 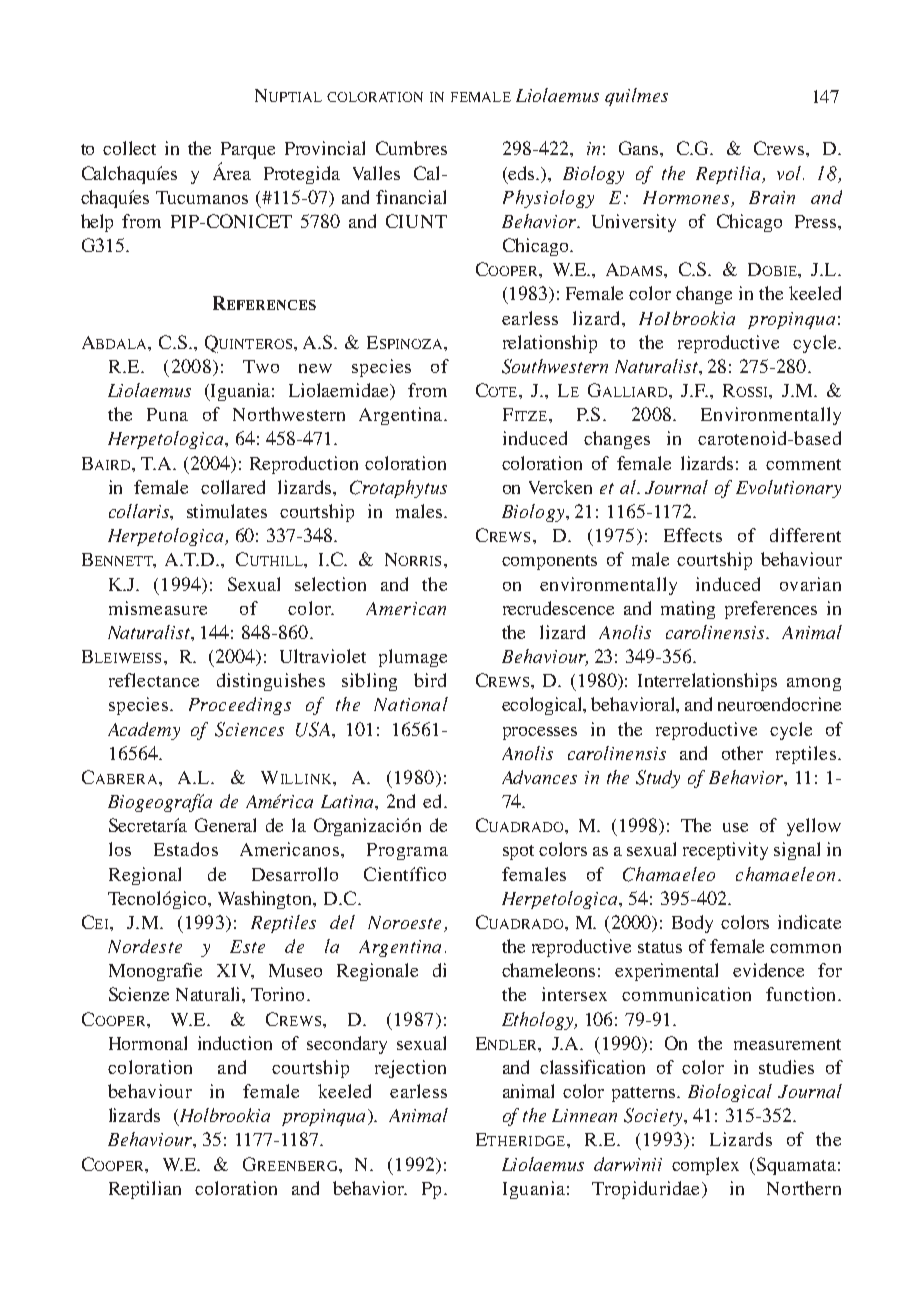 What do you see at coordinates (411, 197) in the image?
I see `financial` at bounding box center [411, 197].
